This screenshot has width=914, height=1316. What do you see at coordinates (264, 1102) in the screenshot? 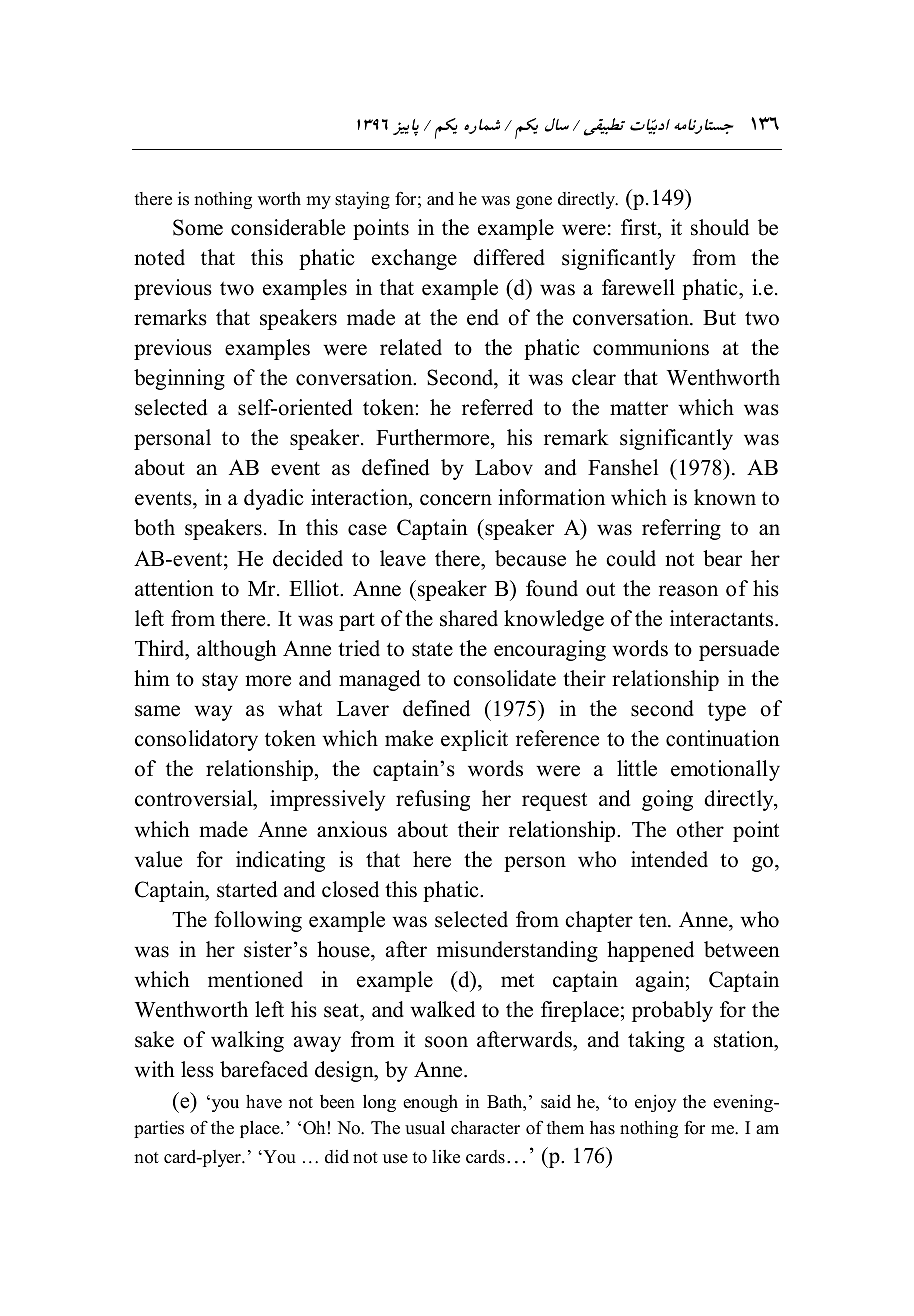
I see `have` at bounding box center [264, 1102].
